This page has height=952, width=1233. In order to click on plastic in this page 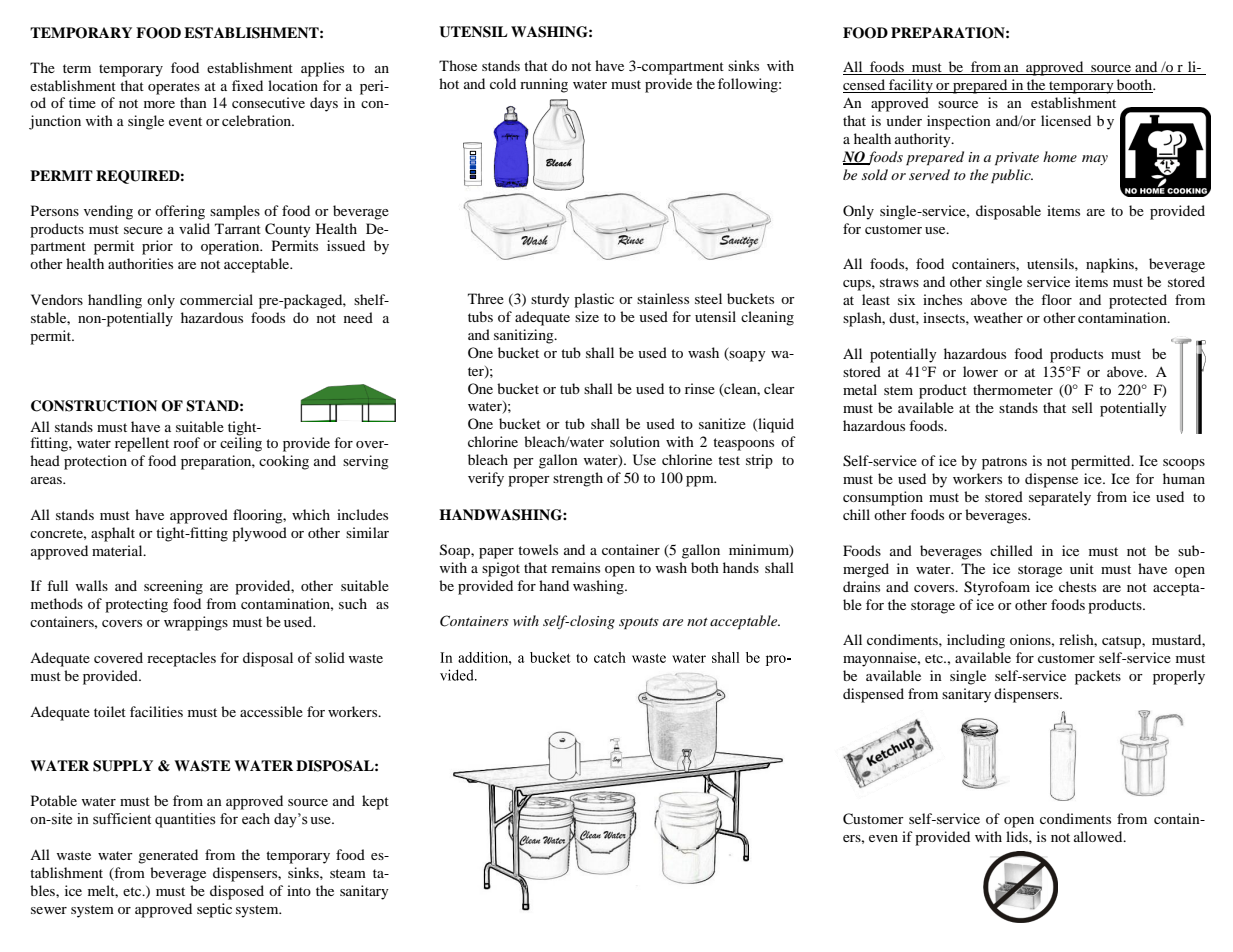, I will do `click(594, 300)`.
